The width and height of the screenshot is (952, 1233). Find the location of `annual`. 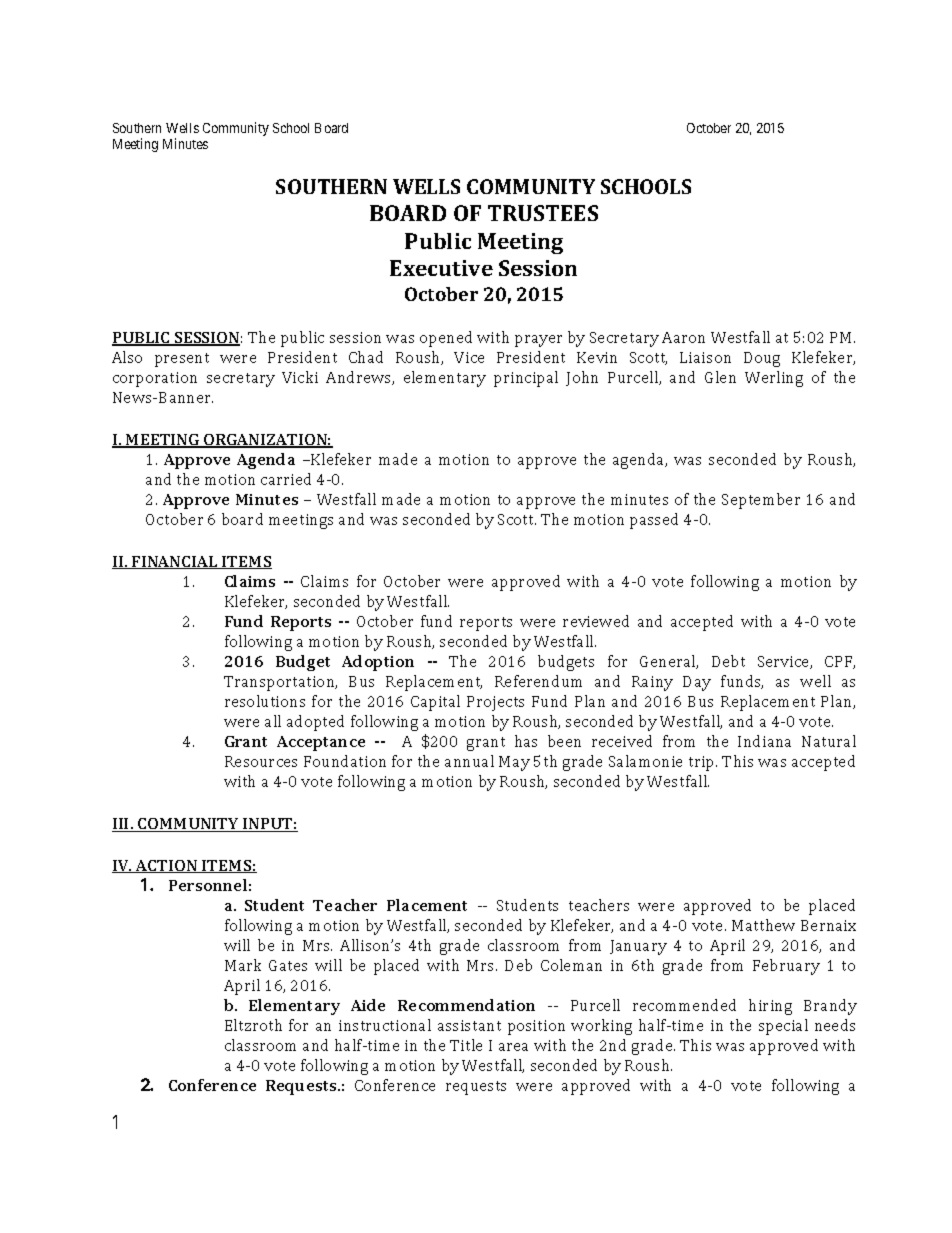

annual is located at coordinates (469, 761).
